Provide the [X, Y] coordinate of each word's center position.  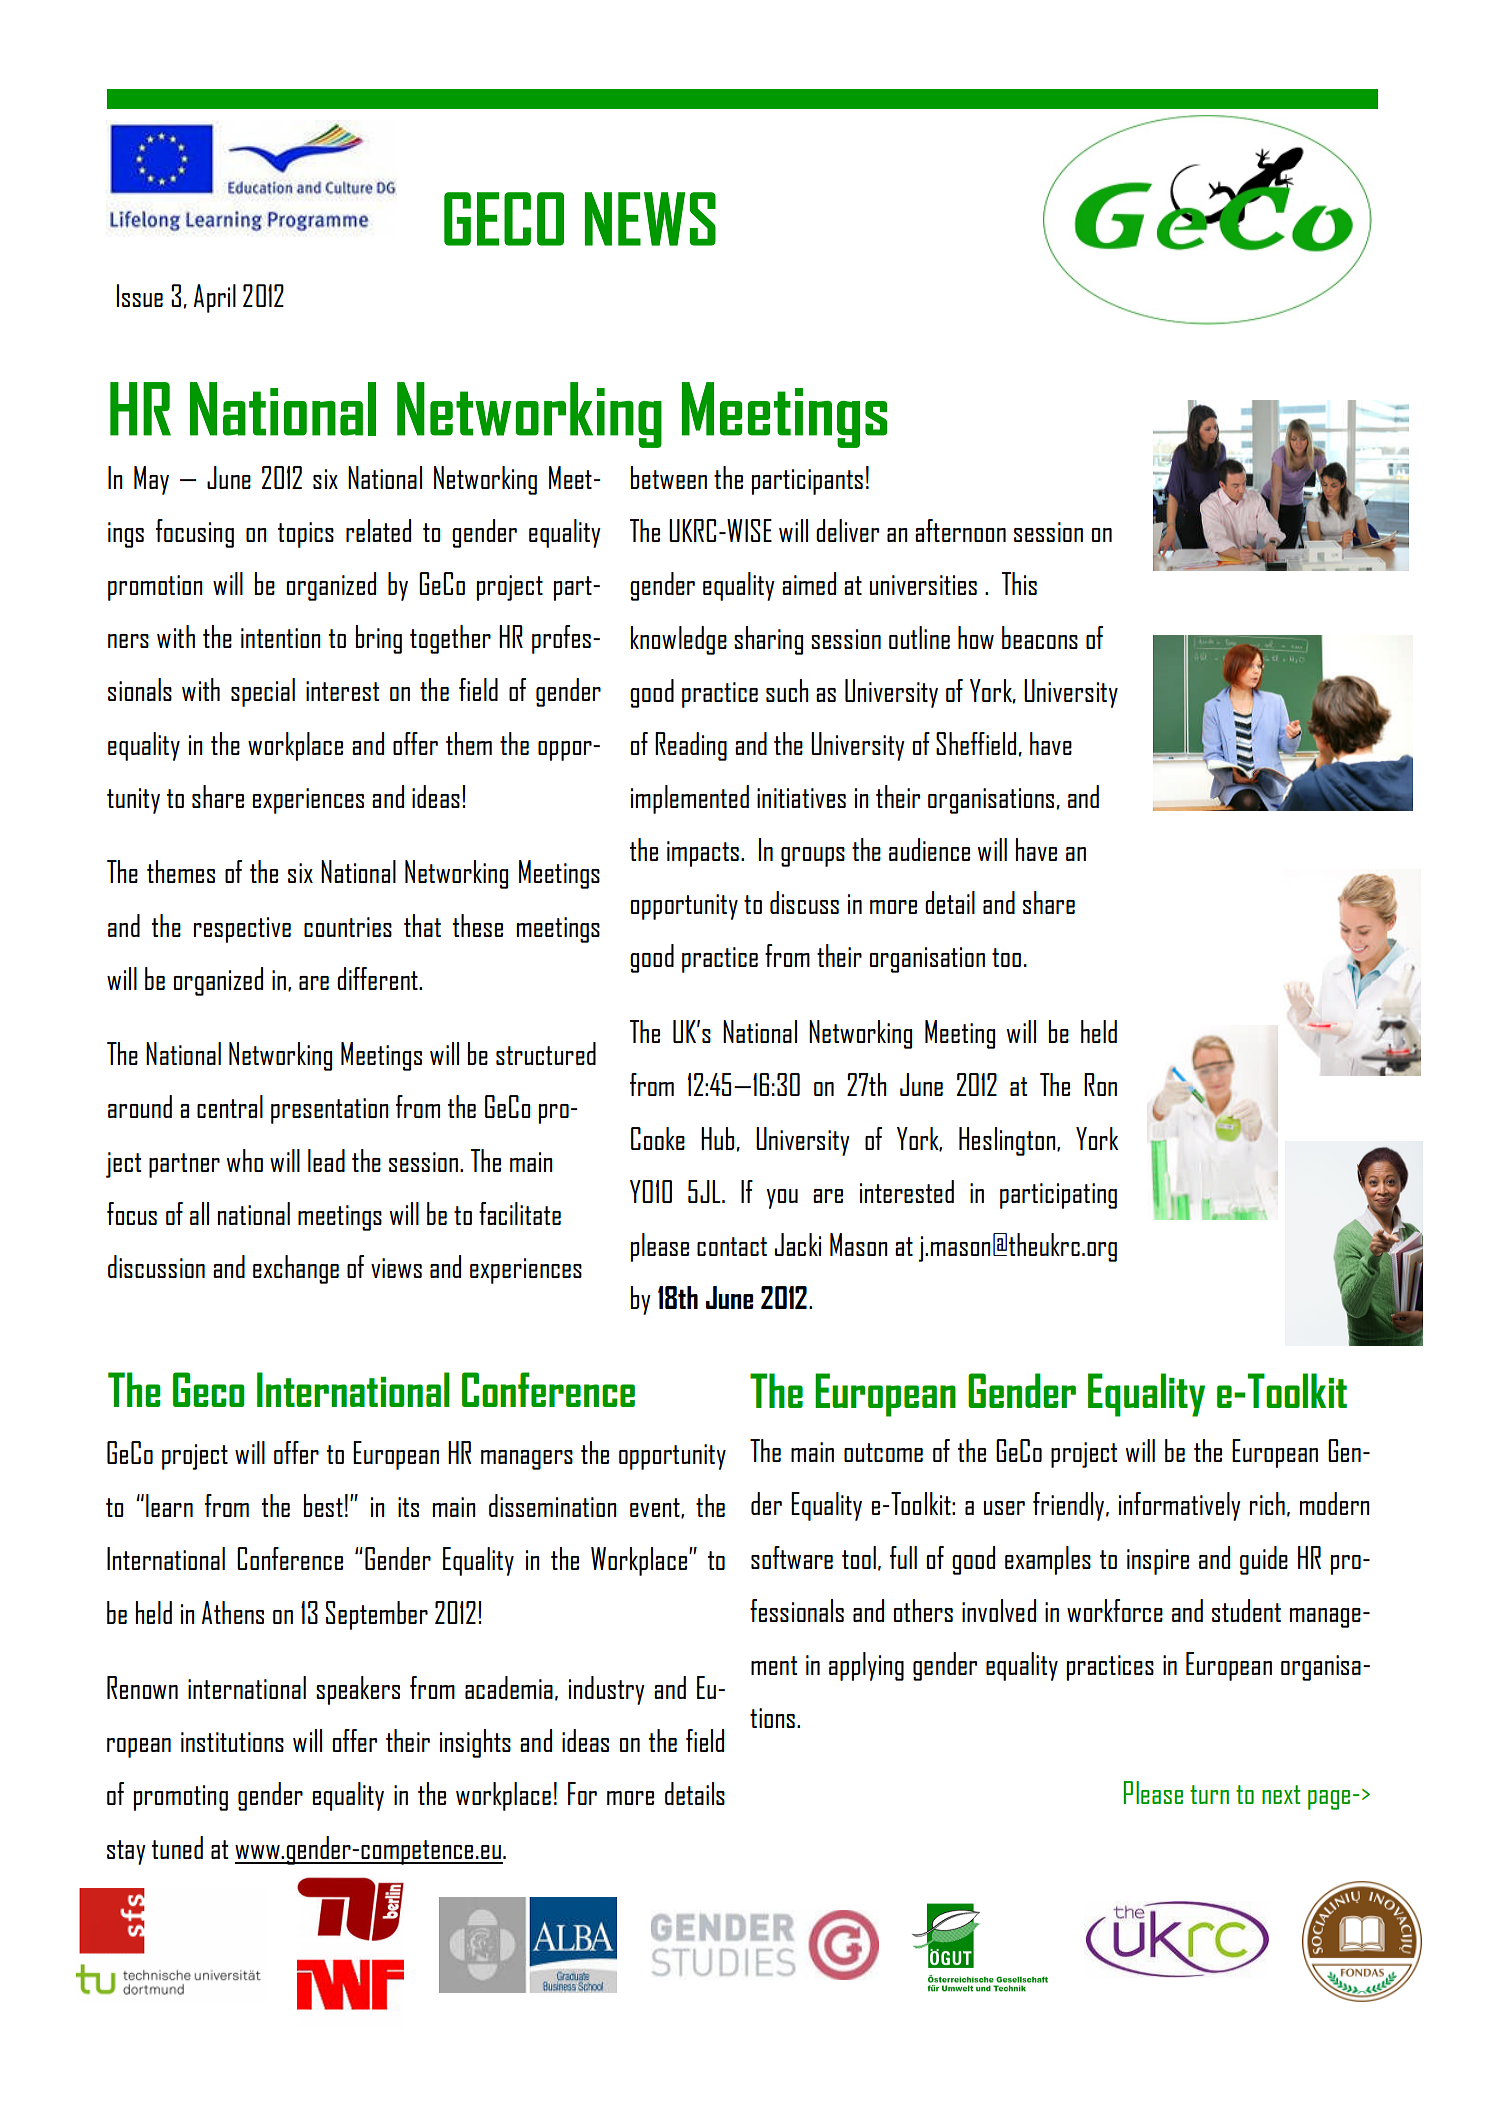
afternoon [960, 530]
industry [607, 1690]
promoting [181, 1798]
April [215, 298]
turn [1209, 1794]
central [230, 1106]
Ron [1100, 1084]
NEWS [650, 219]
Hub [718, 1138]
